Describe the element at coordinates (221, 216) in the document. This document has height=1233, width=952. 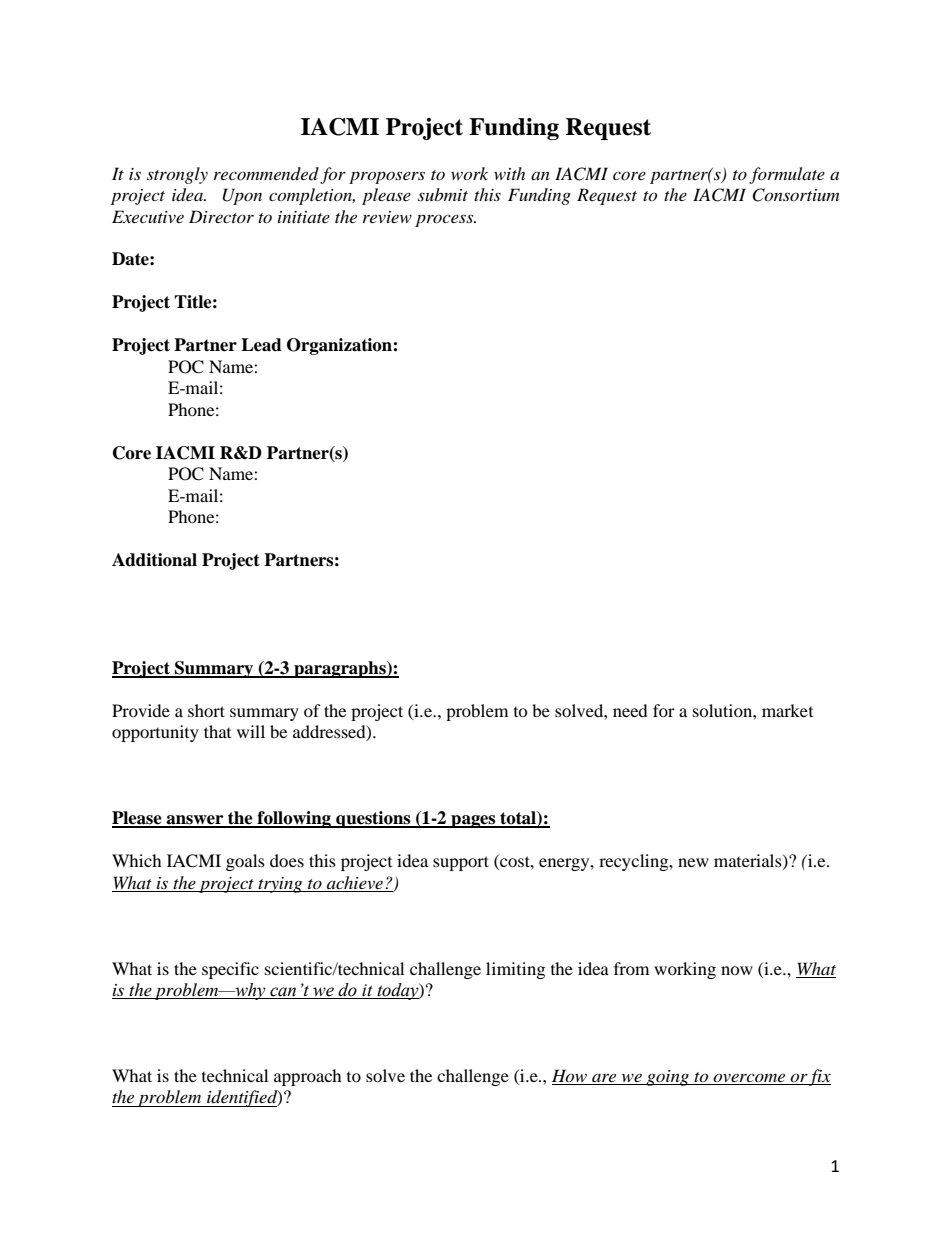
I see `Director` at that location.
